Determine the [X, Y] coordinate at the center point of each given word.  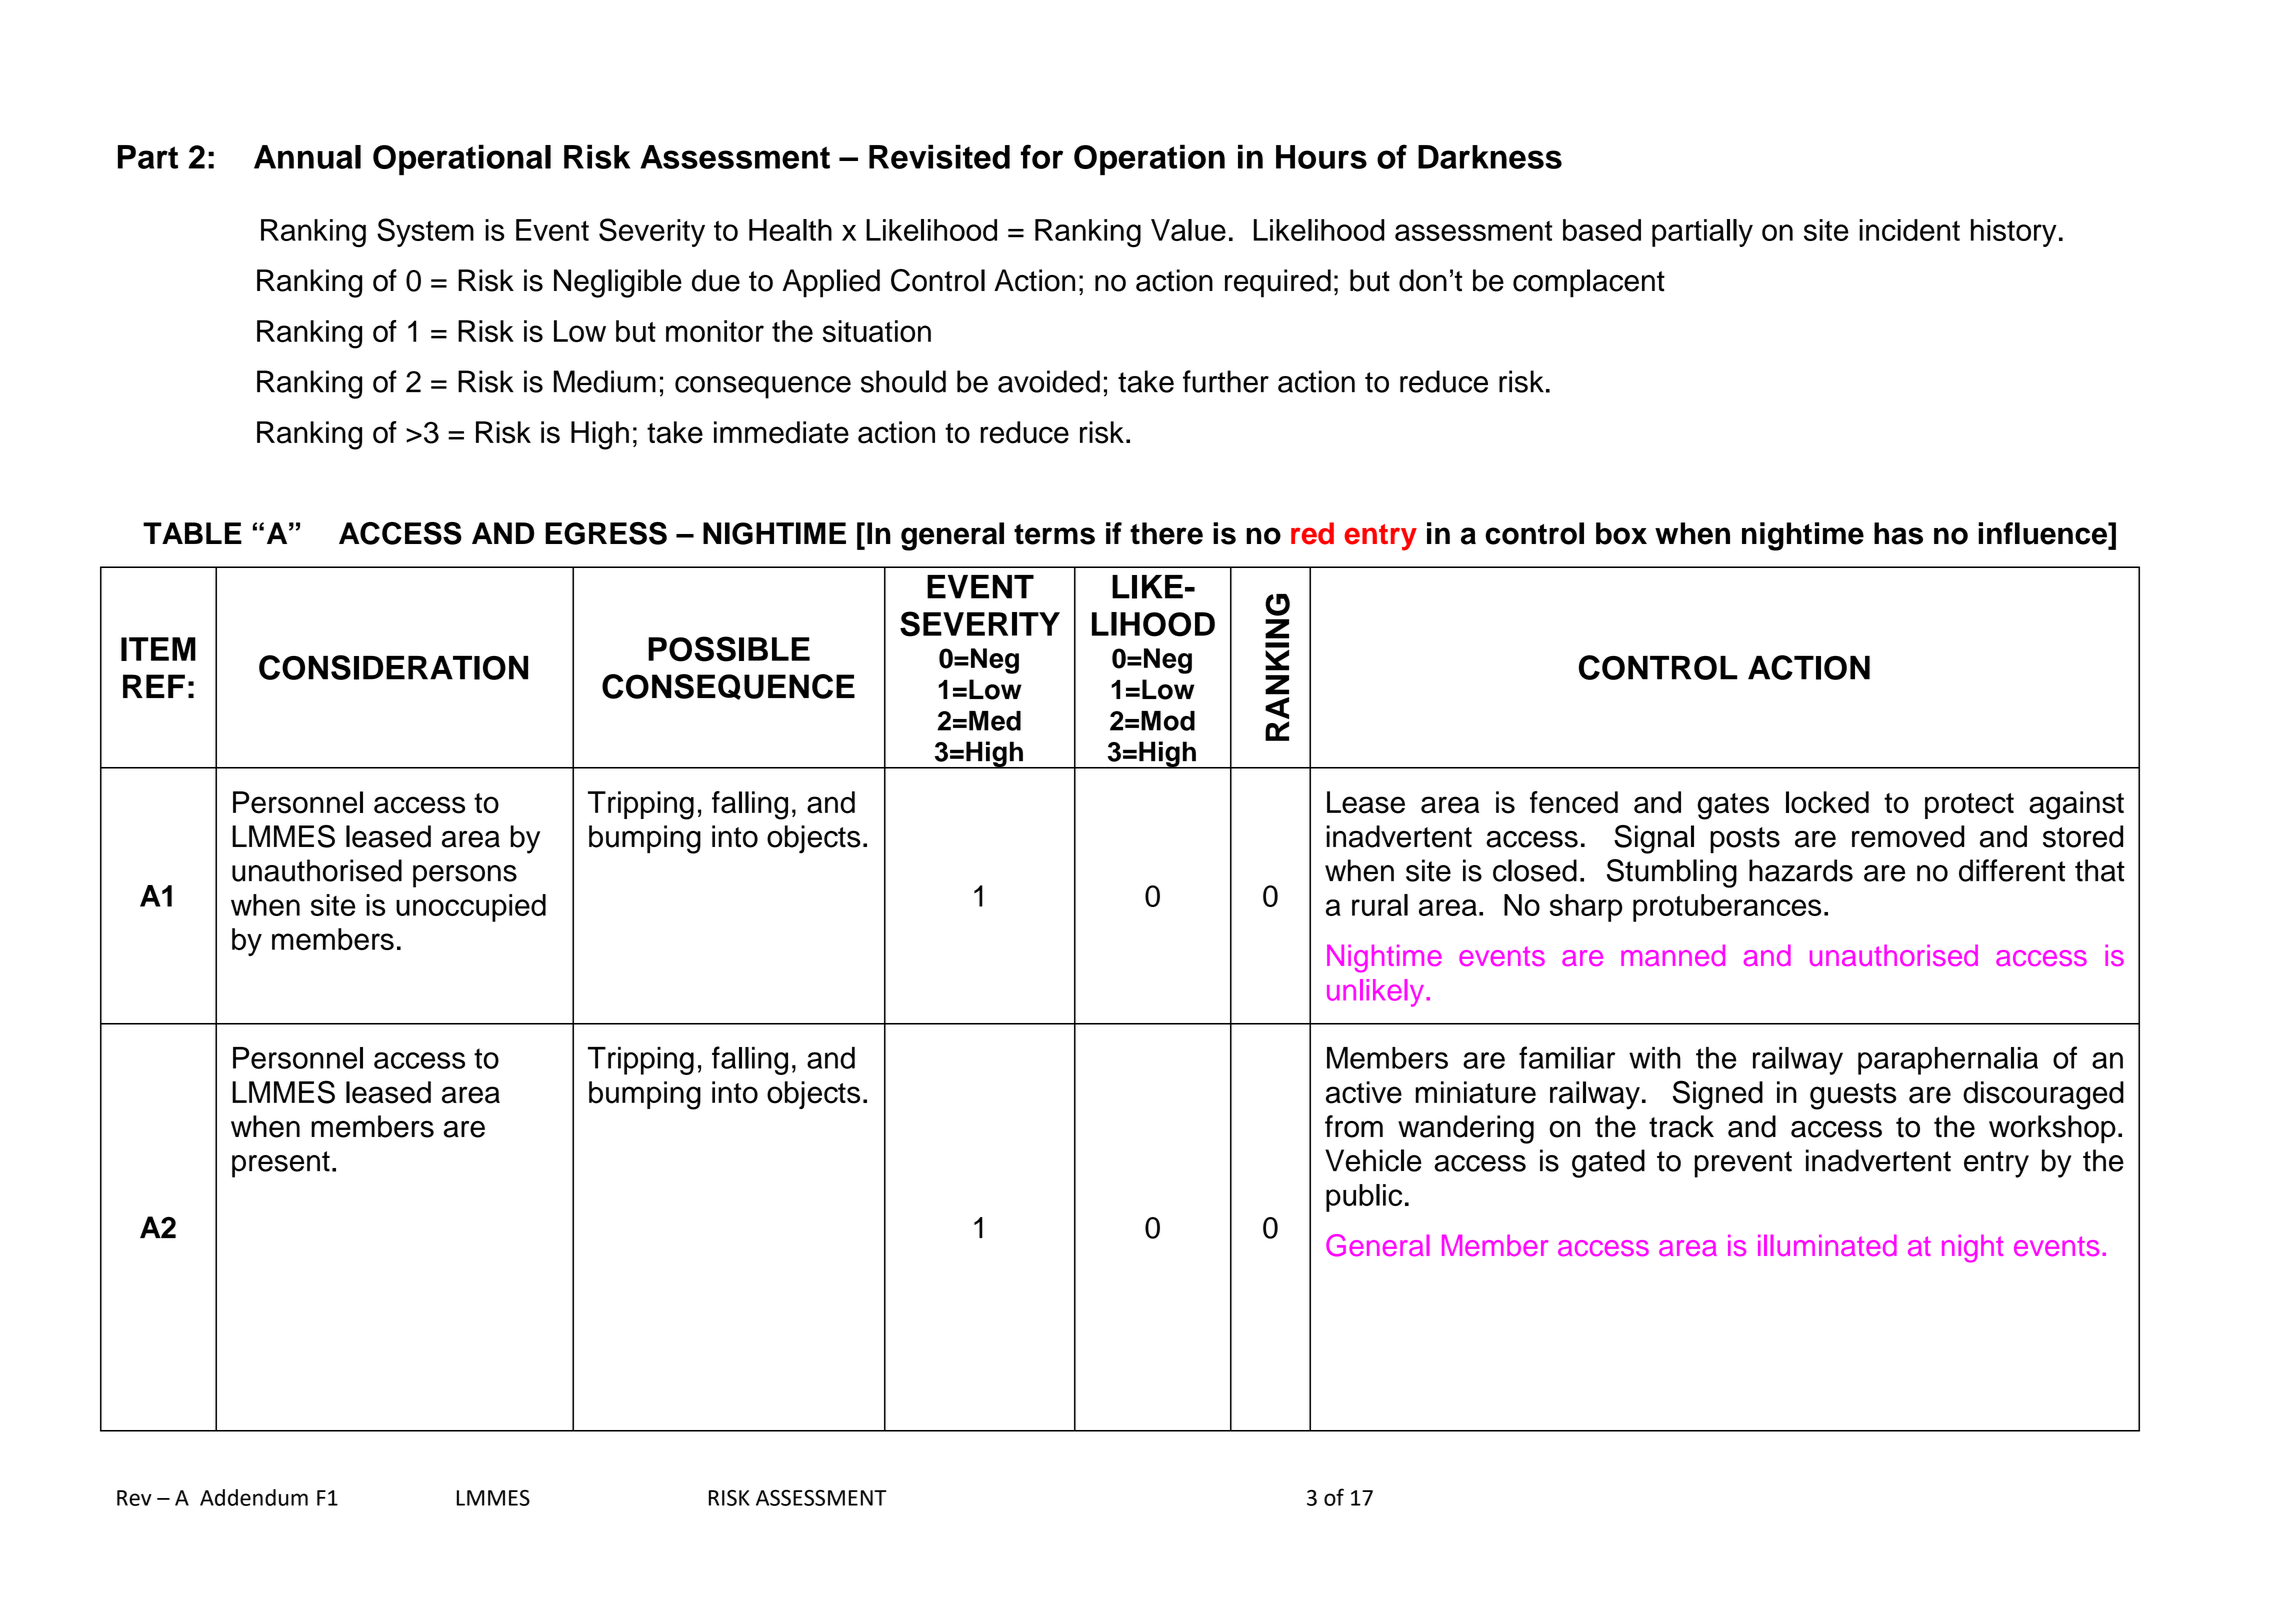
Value [1188, 230]
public [1364, 1198]
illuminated [1827, 1245]
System [425, 232]
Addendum [254, 1497]
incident [1909, 230]
